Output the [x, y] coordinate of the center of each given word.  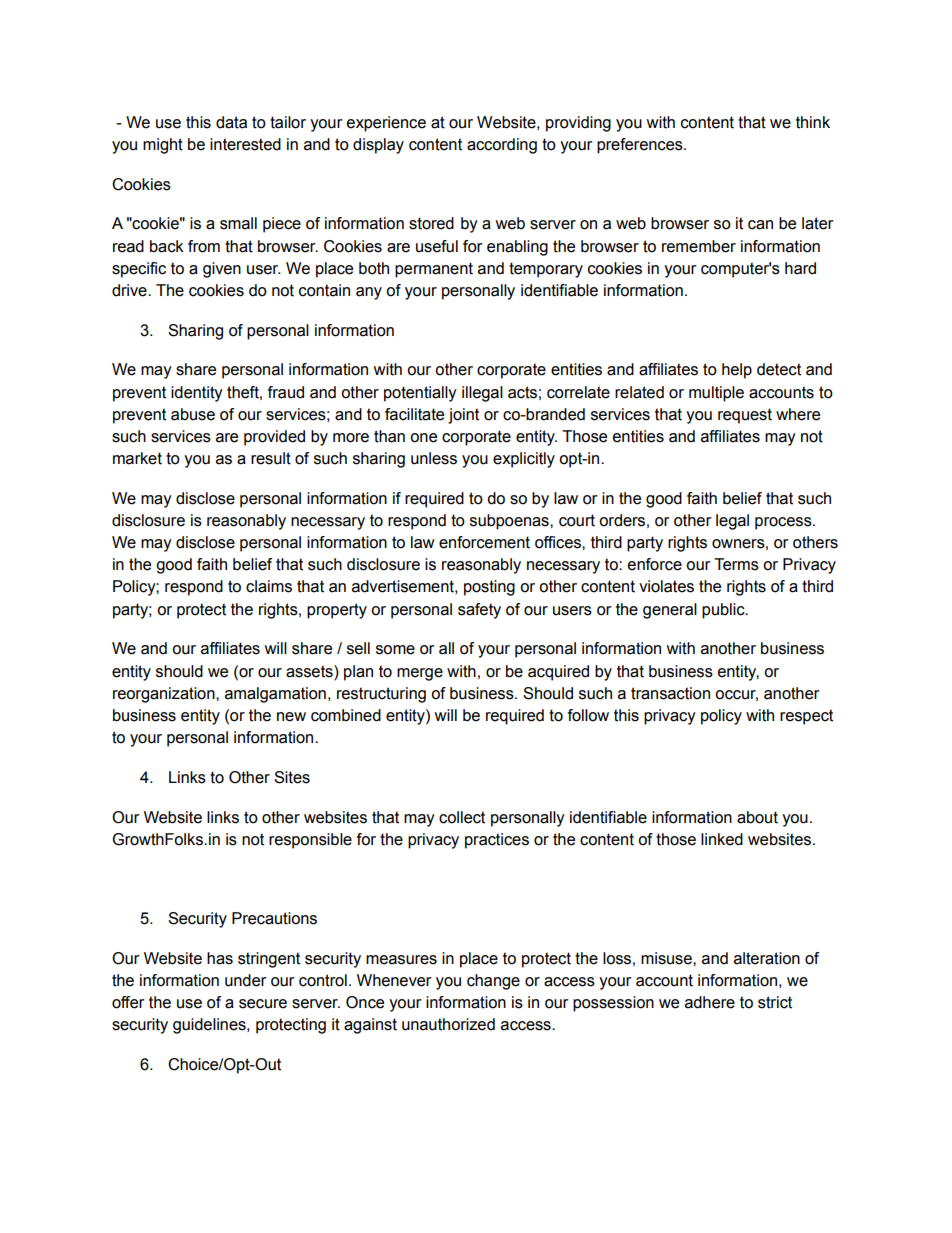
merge [420, 674]
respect [806, 717]
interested [245, 144]
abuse [193, 414]
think [813, 122]
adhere [710, 1002]
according [502, 146]
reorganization [165, 695]
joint [463, 416]
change [493, 982]
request [745, 416]
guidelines [210, 1026]
